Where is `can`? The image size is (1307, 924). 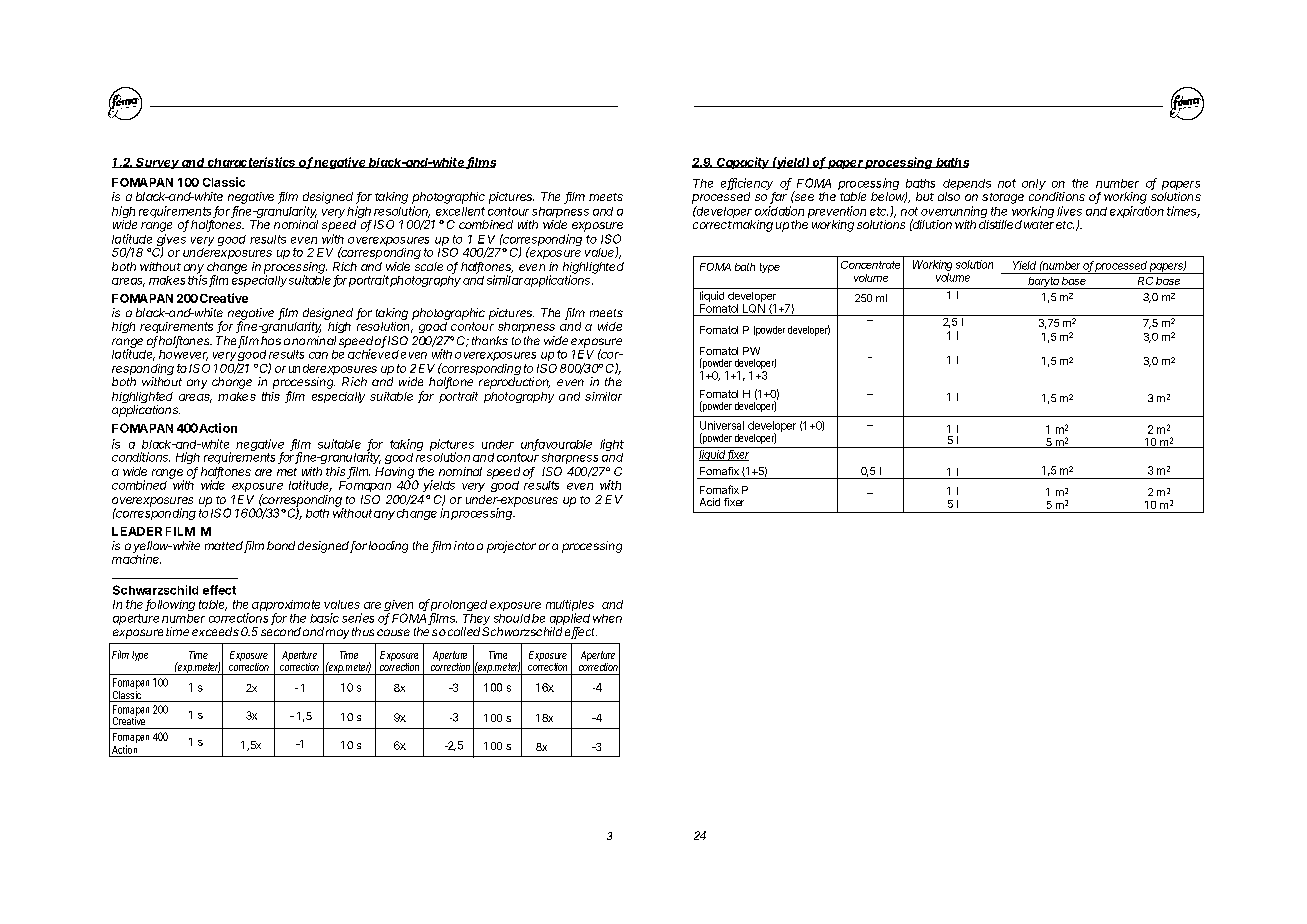
can is located at coordinates (318, 355).
